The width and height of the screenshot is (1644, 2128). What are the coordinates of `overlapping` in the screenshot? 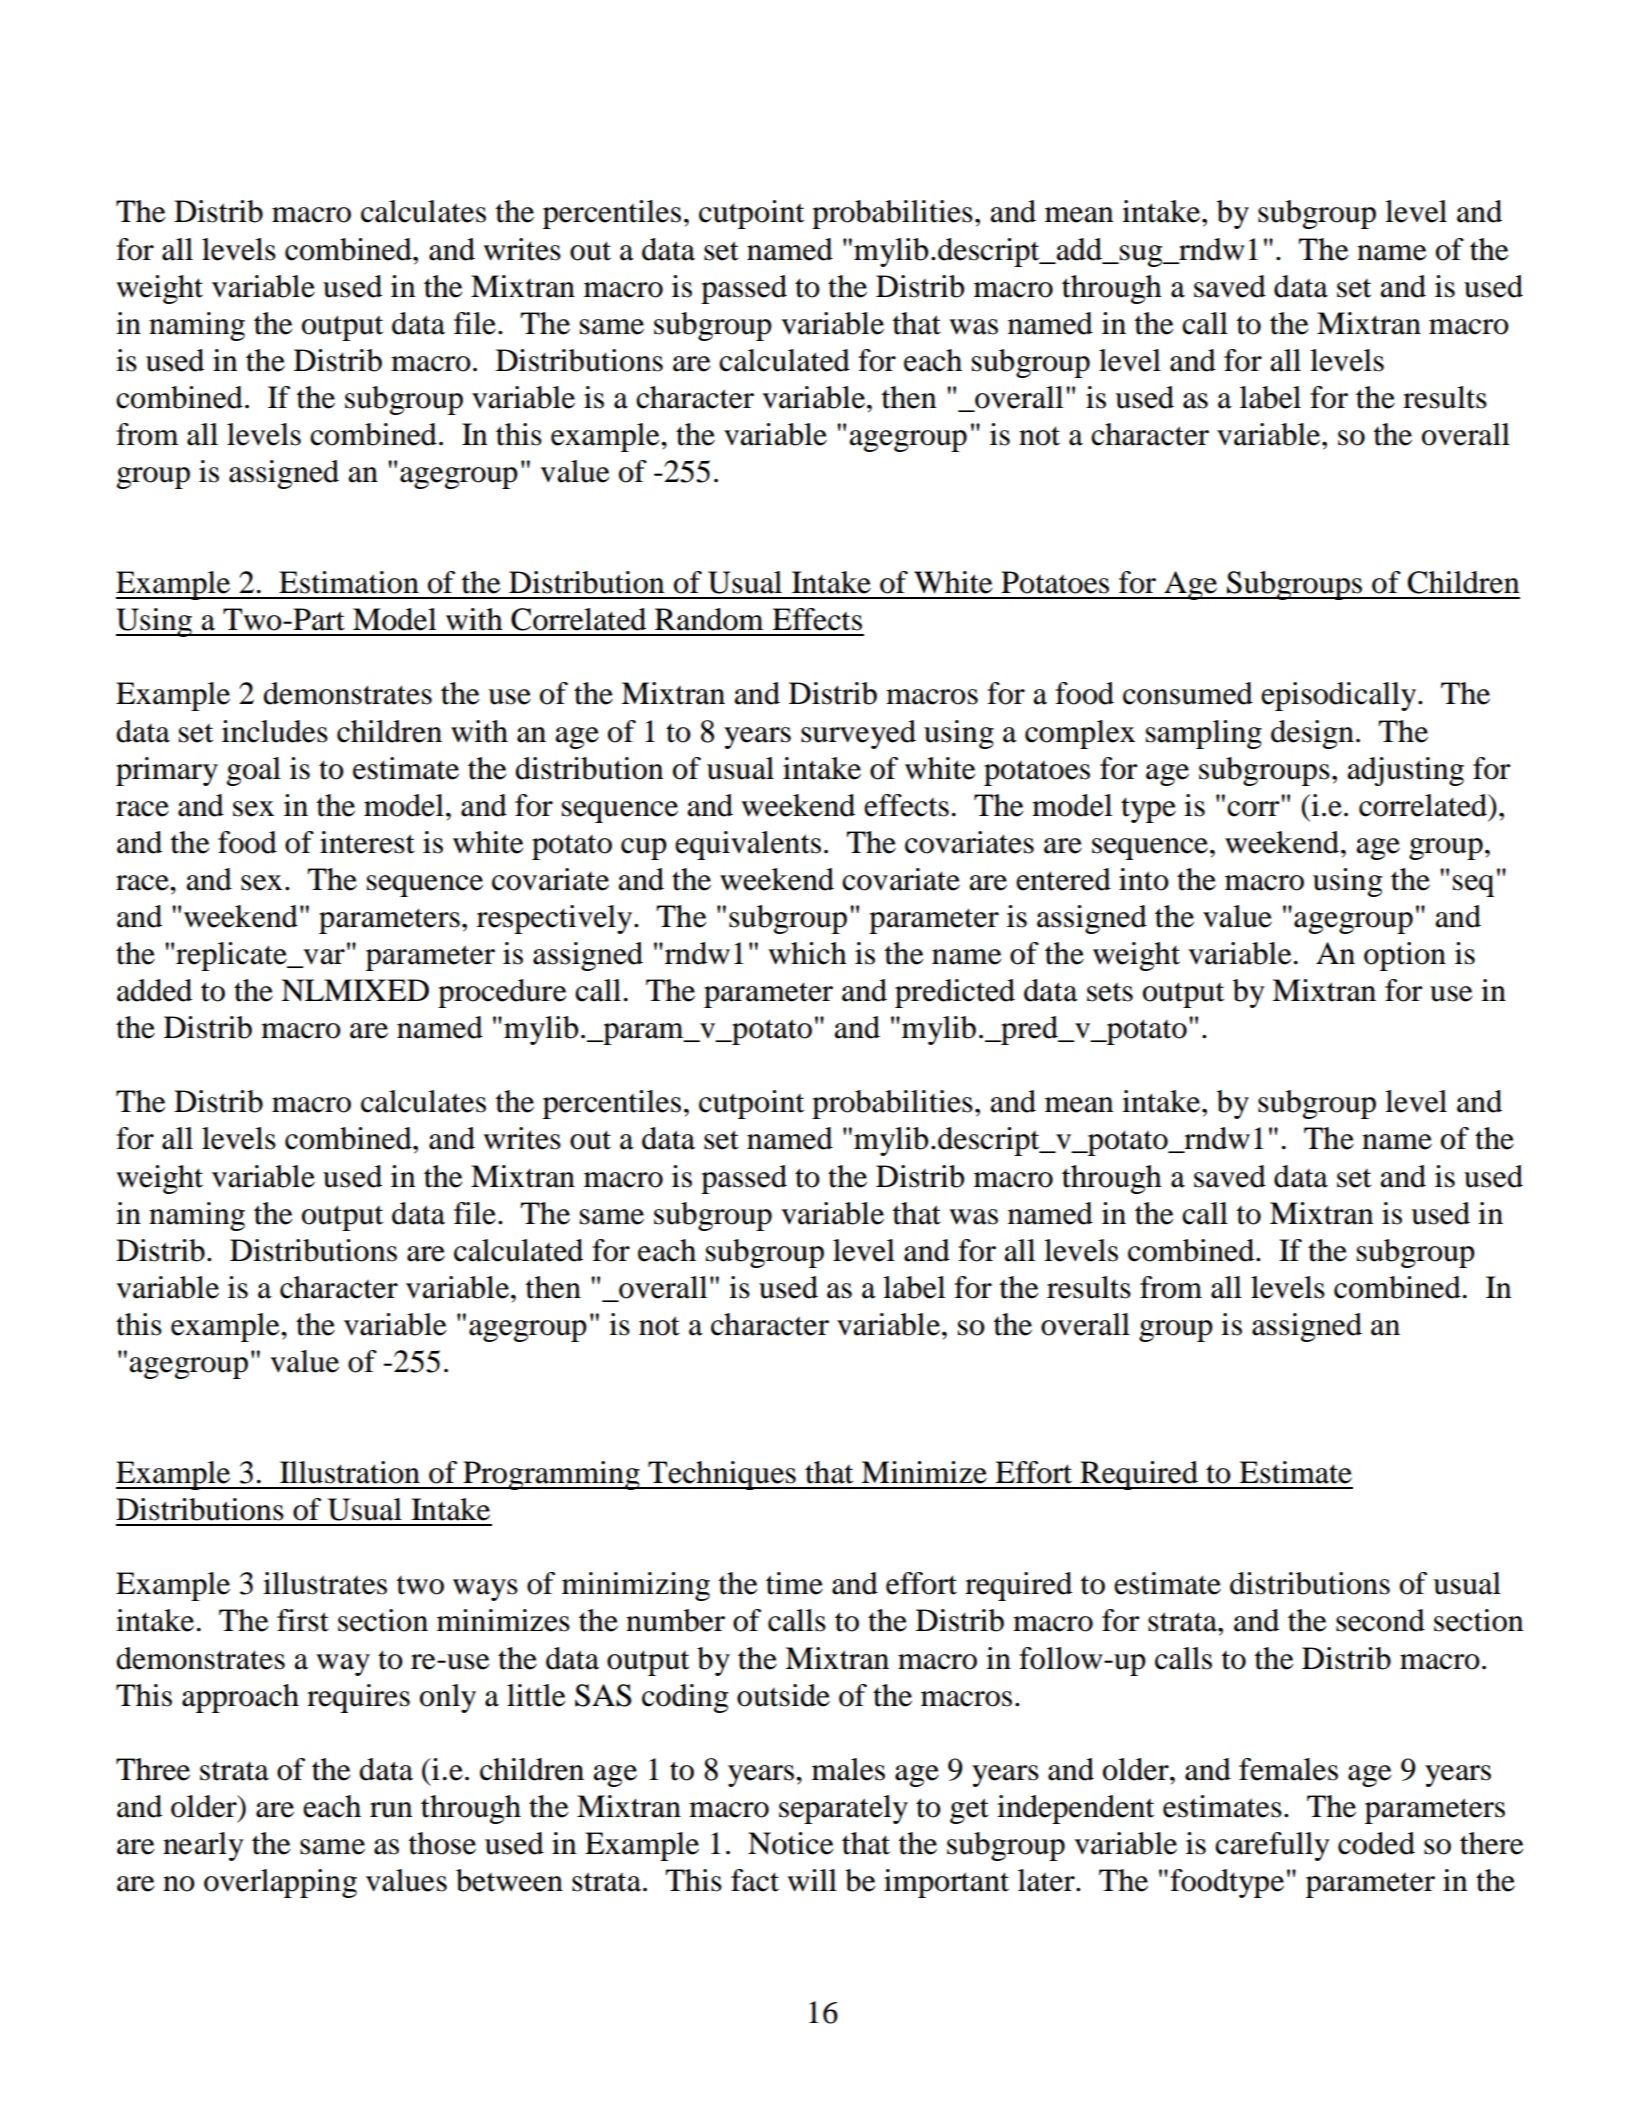 It's located at (280, 1883).
